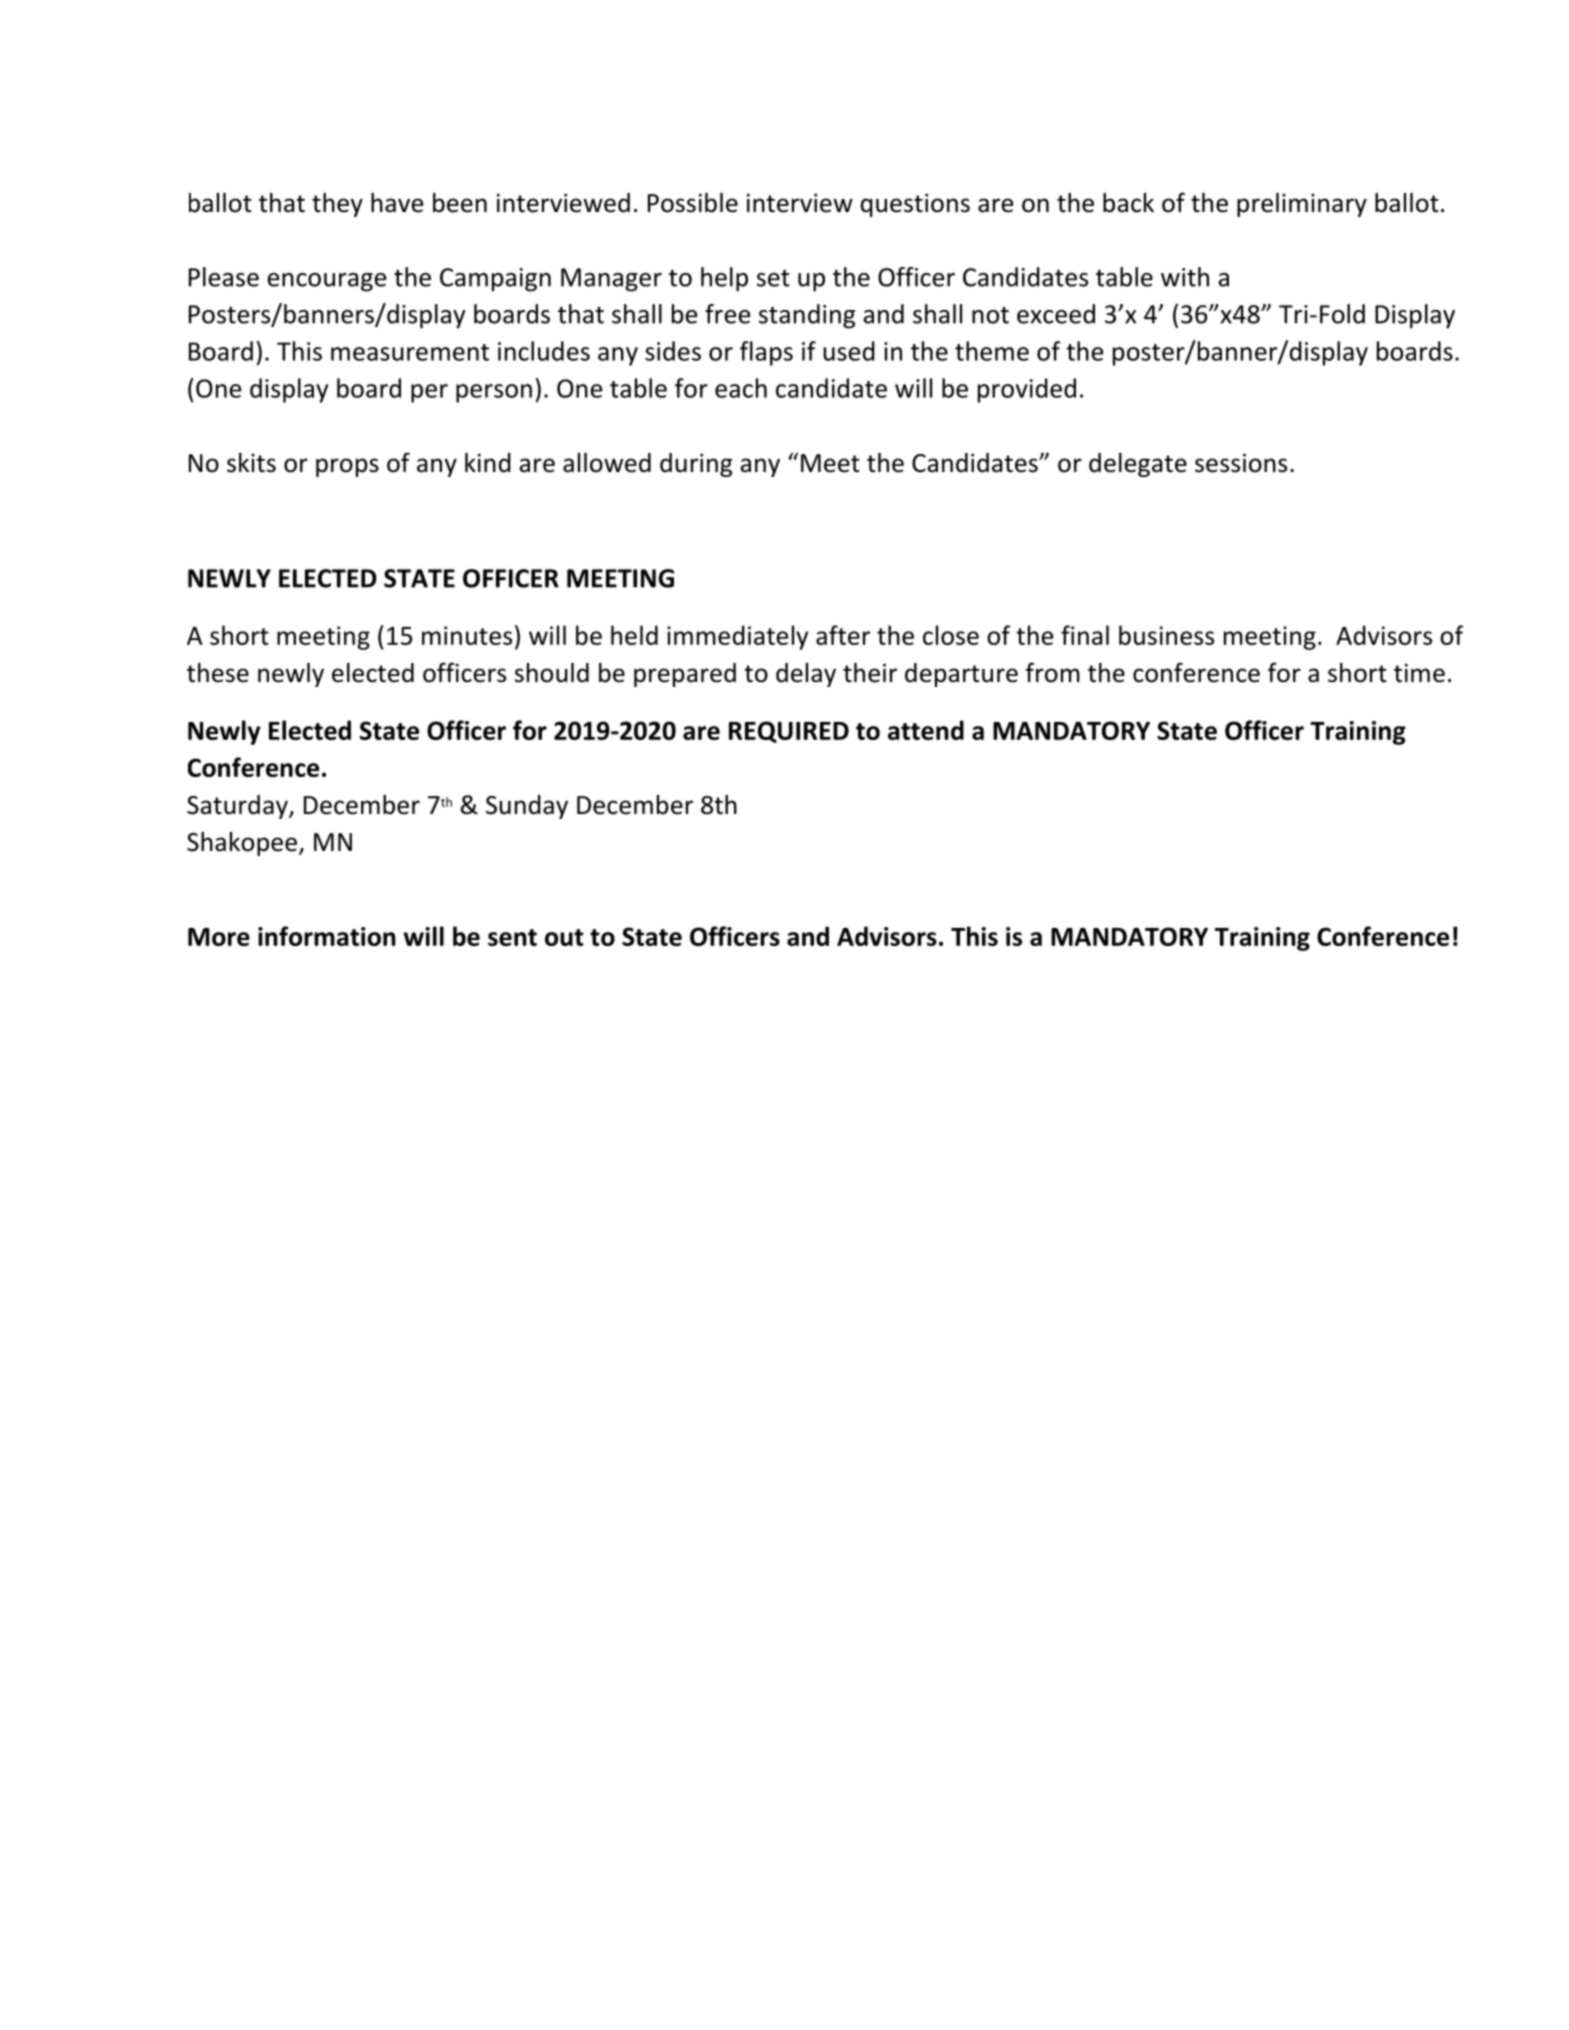 This screenshot has height=2030, width=1569. Describe the element at coordinates (564, 937) in the screenshot. I see `out` at that location.
